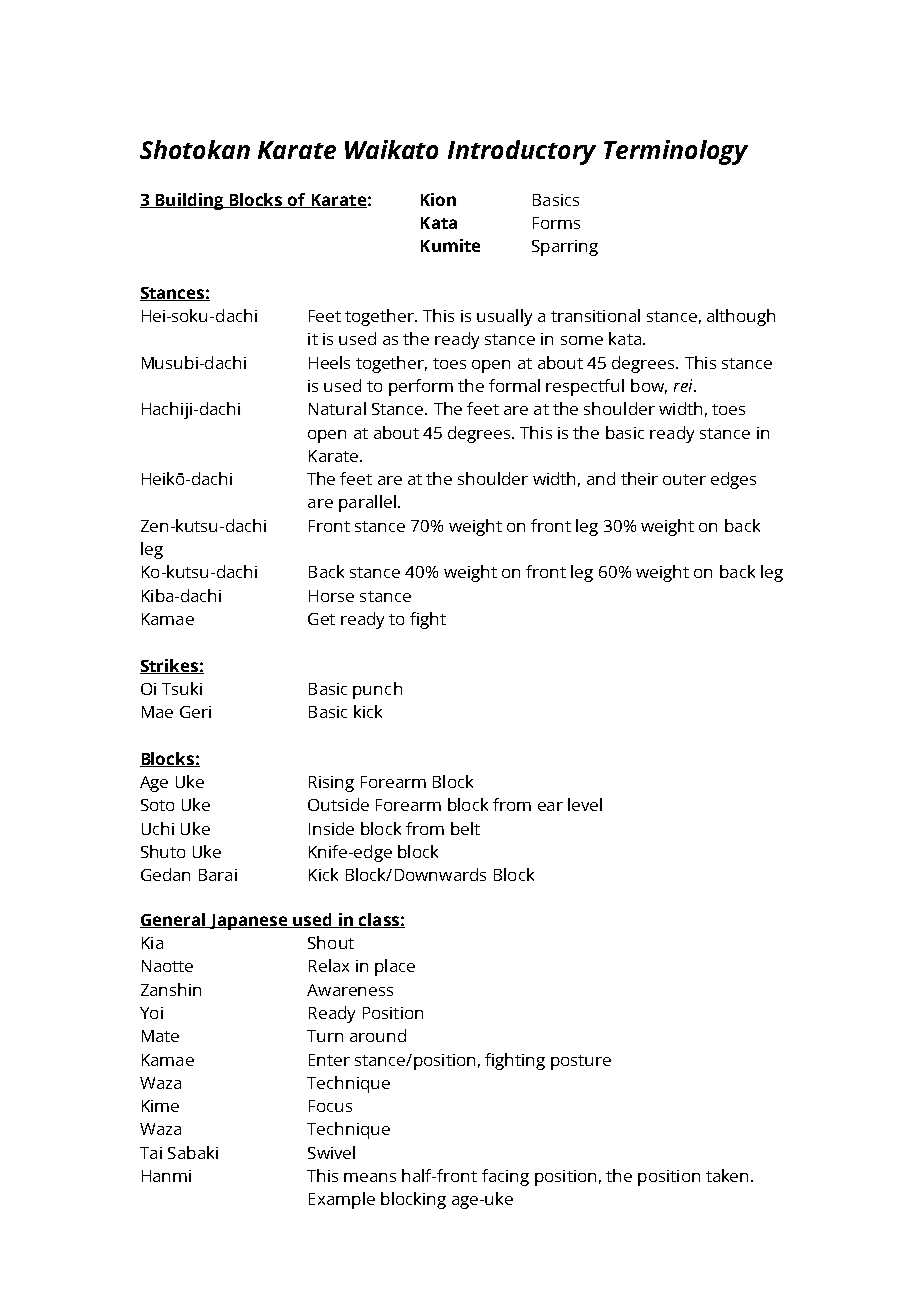 The height and width of the document is (1308, 924). What do you see at coordinates (391, 149) in the document?
I see `Waikato` at bounding box center [391, 149].
